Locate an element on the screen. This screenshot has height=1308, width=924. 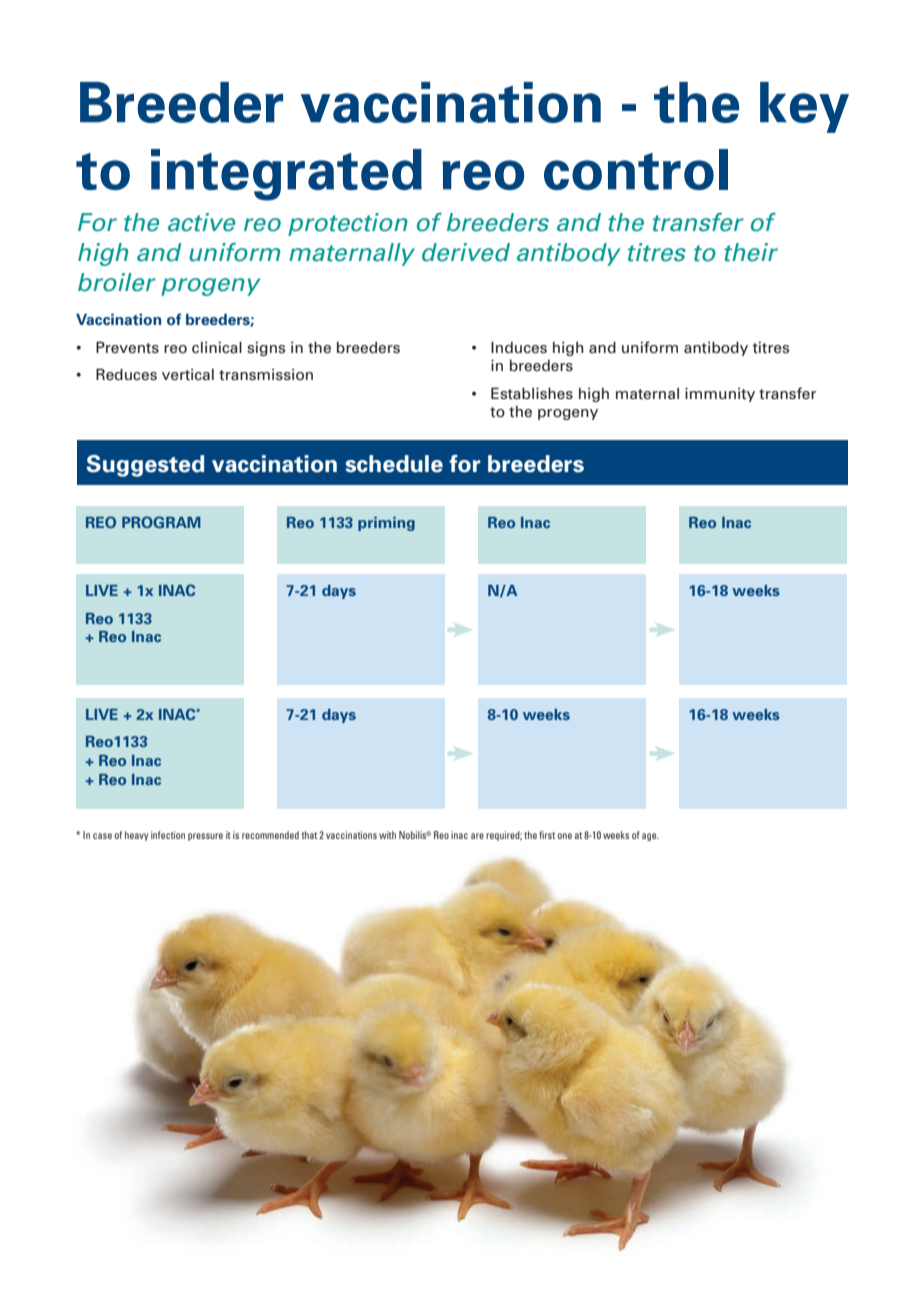
integrated is located at coordinates (286, 175).
